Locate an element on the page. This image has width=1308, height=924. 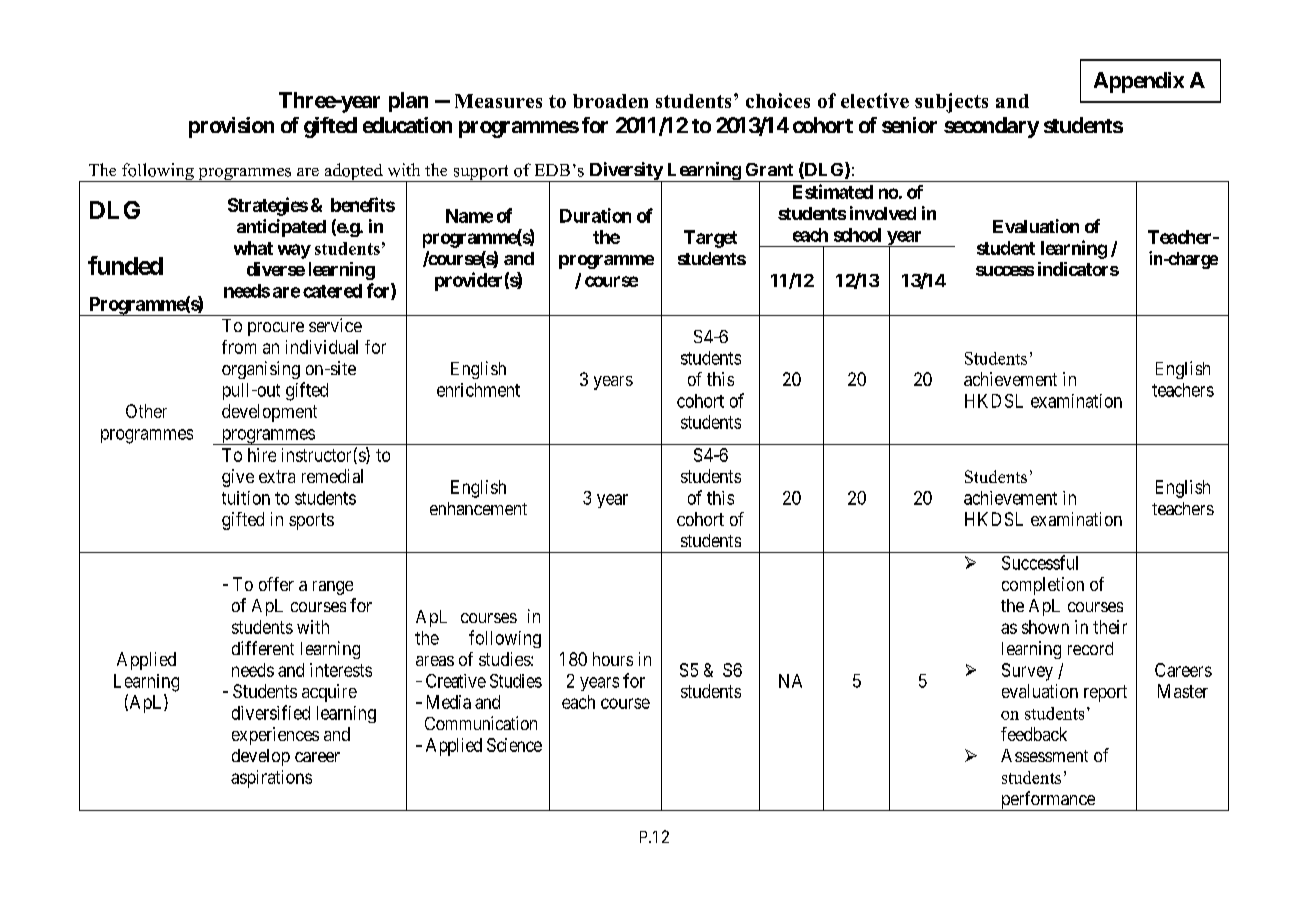
secondary is located at coordinates (991, 127).
